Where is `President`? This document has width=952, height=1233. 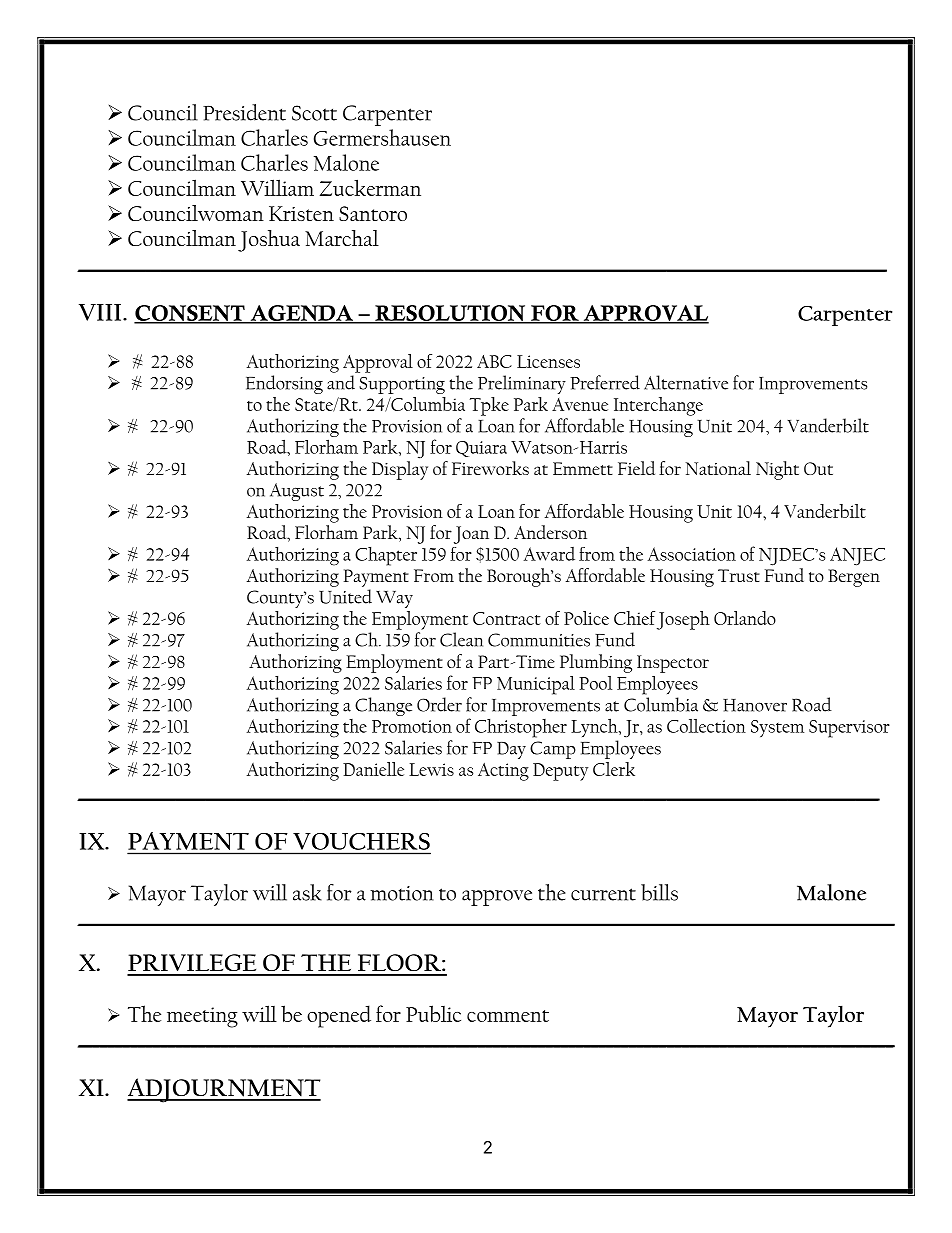 President is located at coordinates (244, 112).
